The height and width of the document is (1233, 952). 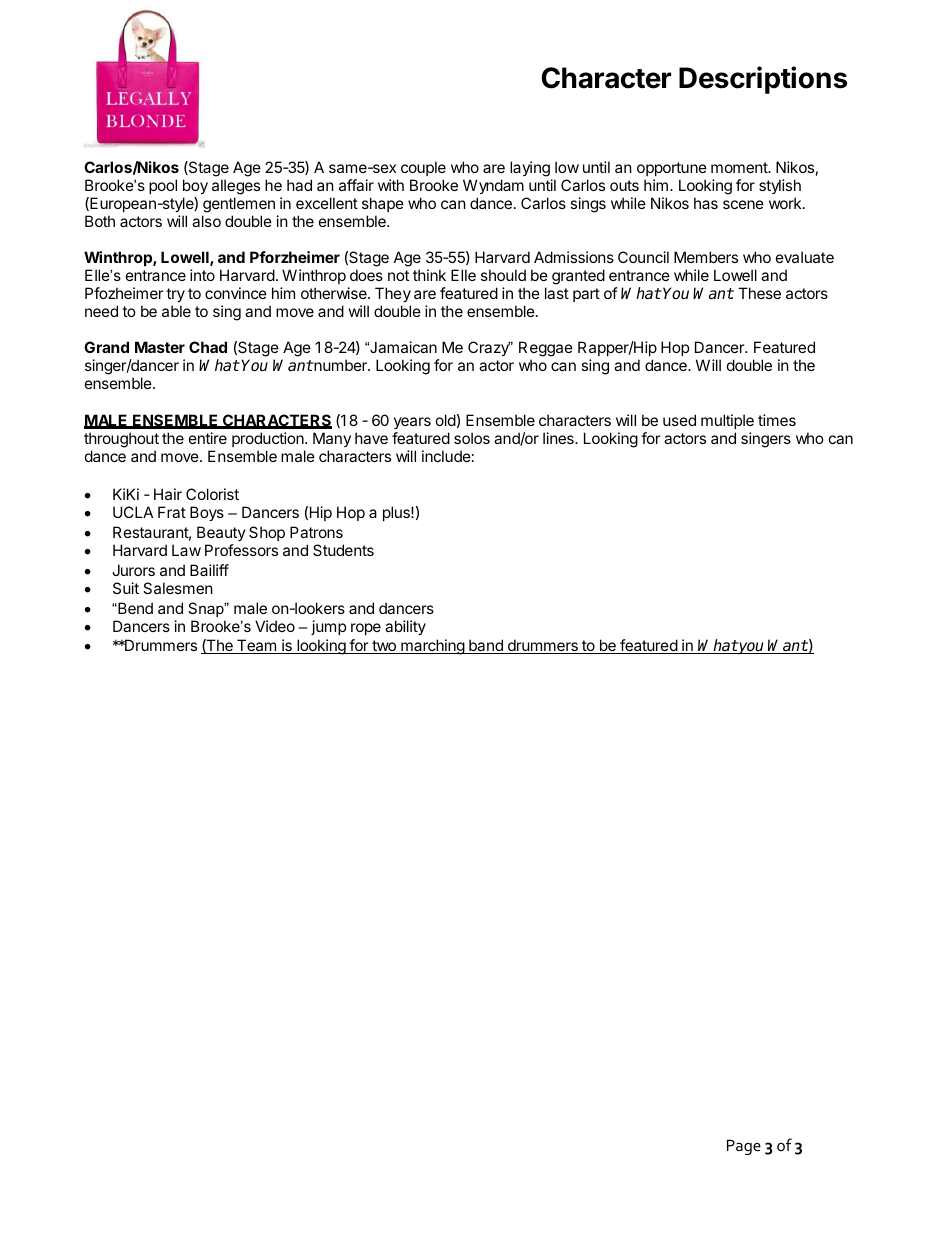 What do you see at coordinates (423, 168) in the document?
I see `couple` at bounding box center [423, 168].
